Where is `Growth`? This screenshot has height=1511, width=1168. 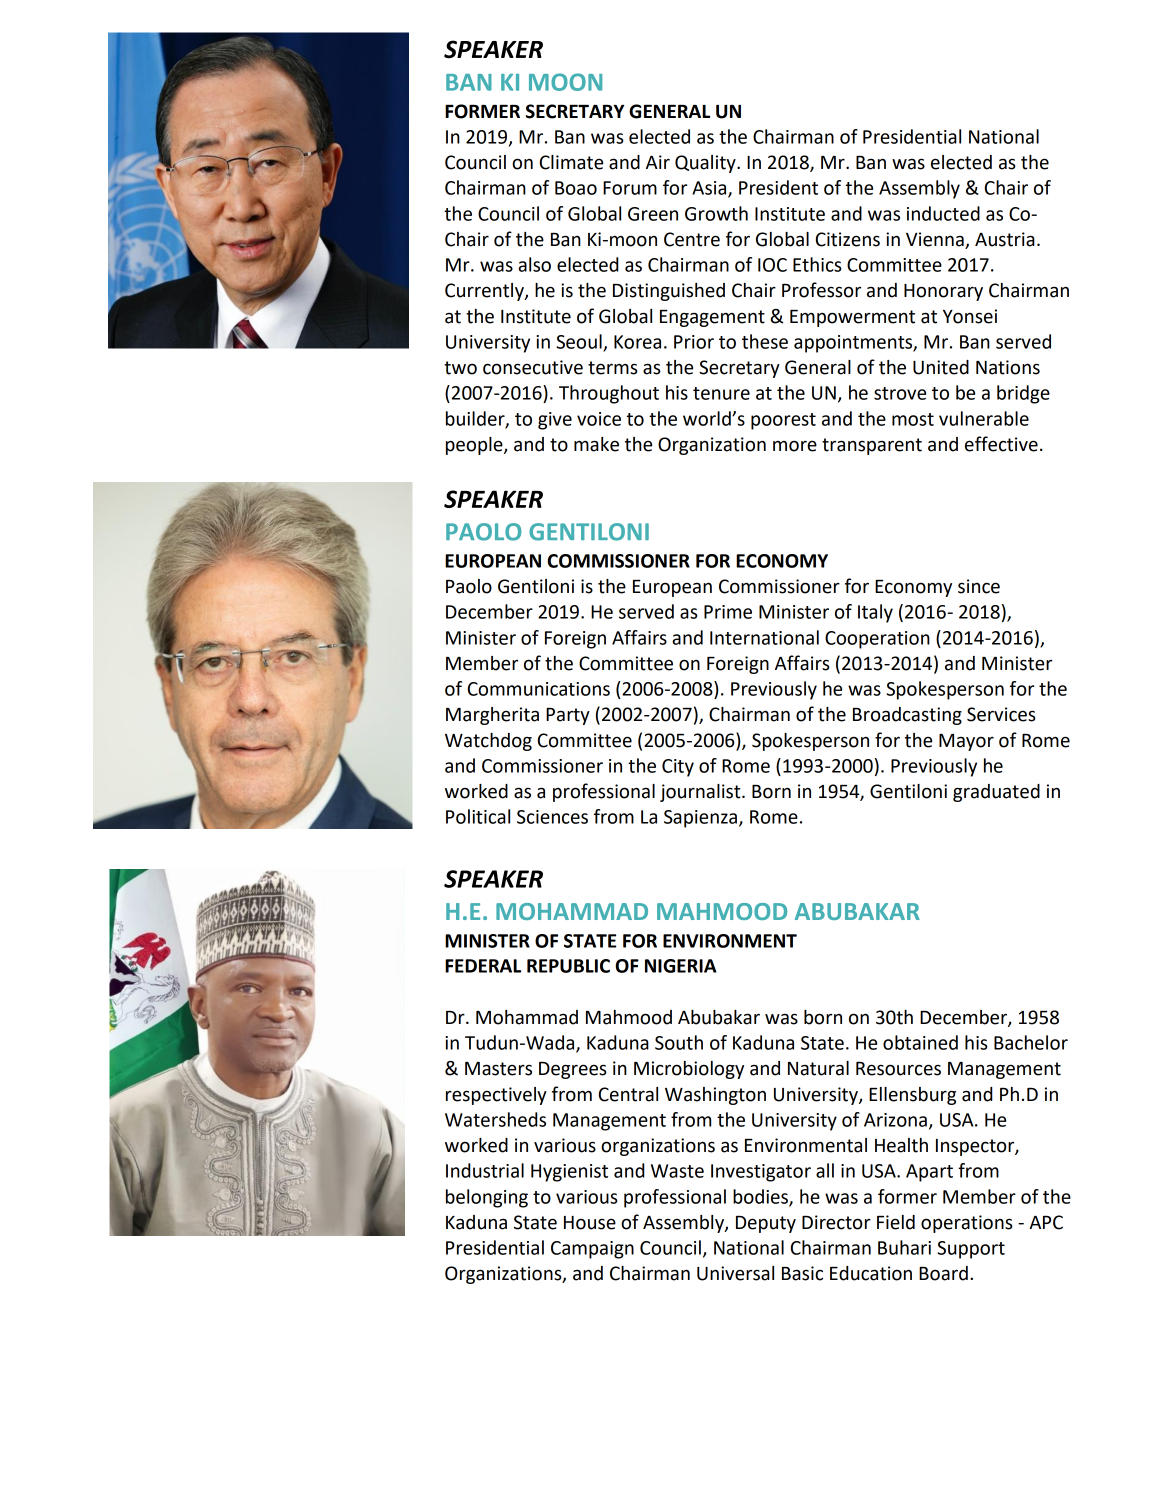 Growth is located at coordinates (716, 213).
